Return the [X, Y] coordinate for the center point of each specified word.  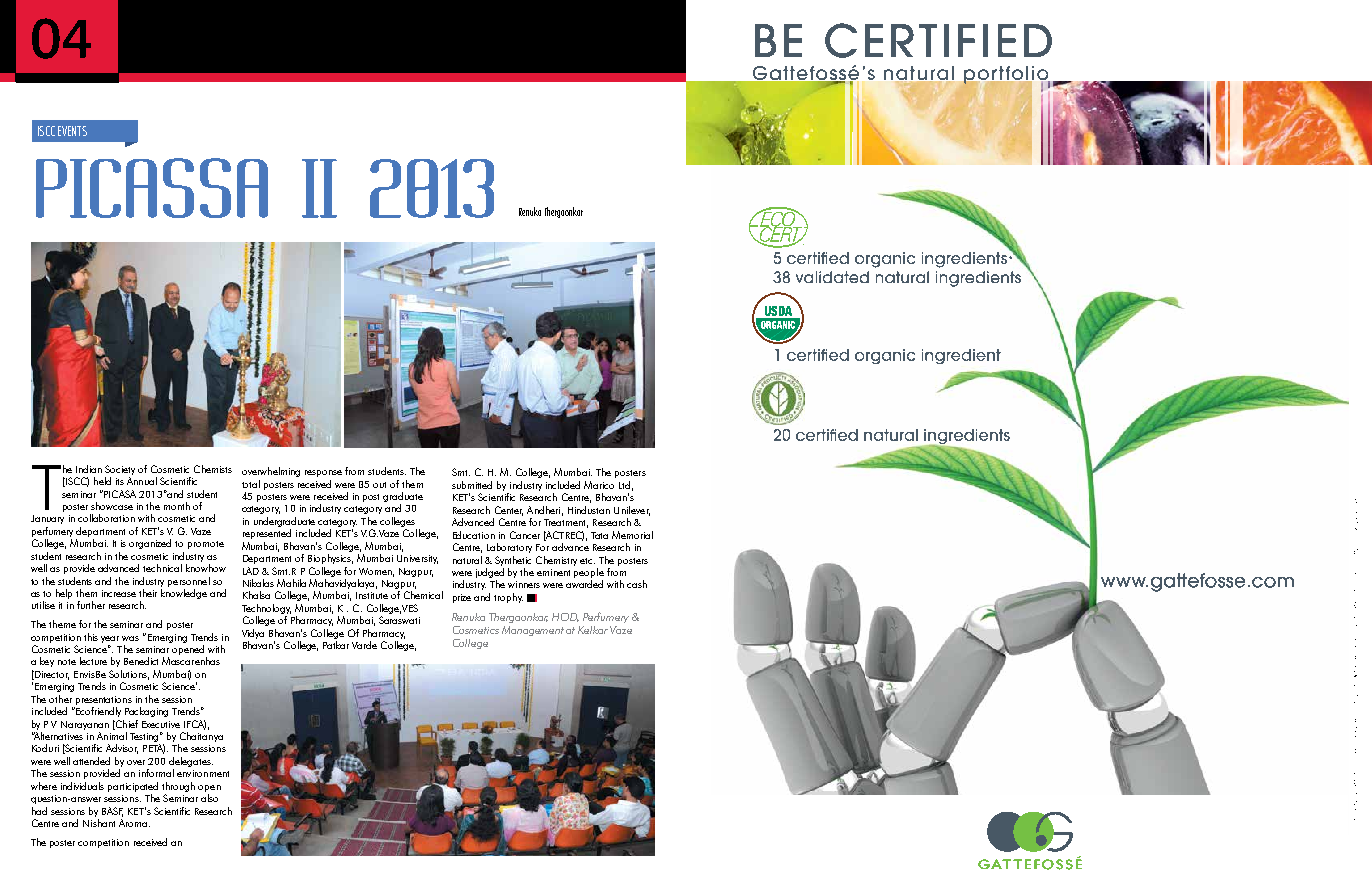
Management [533, 631]
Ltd [624, 485]
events [72, 131]
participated [133, 787]
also [209, 798]
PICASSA [152, 188]
